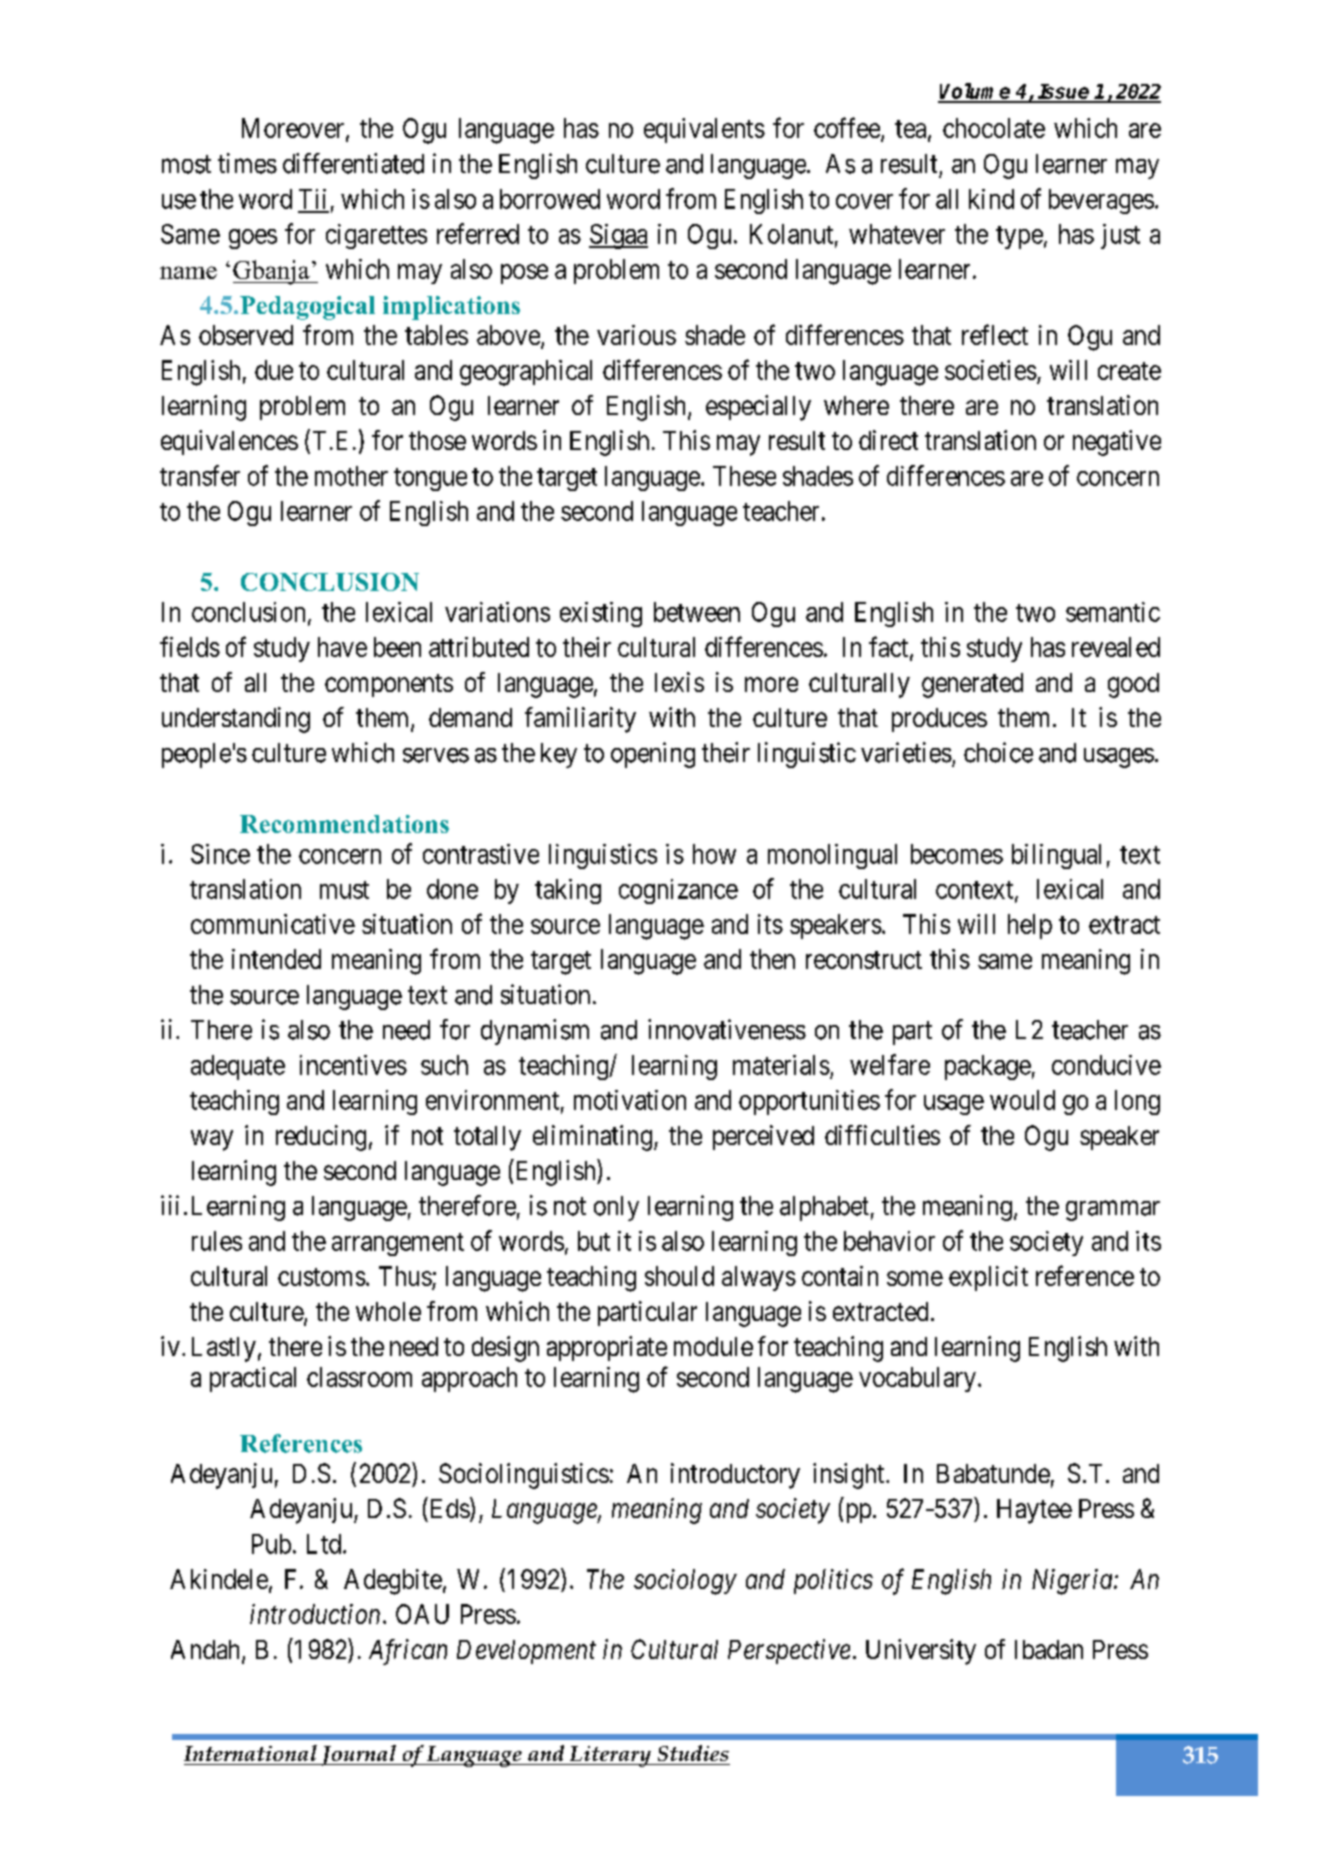 This screenshot has height=1867, width=1320. What do you see at coordinates (321, 1138) in the screenshot?
I see `reducing` at bounding box center [321, 1138].
